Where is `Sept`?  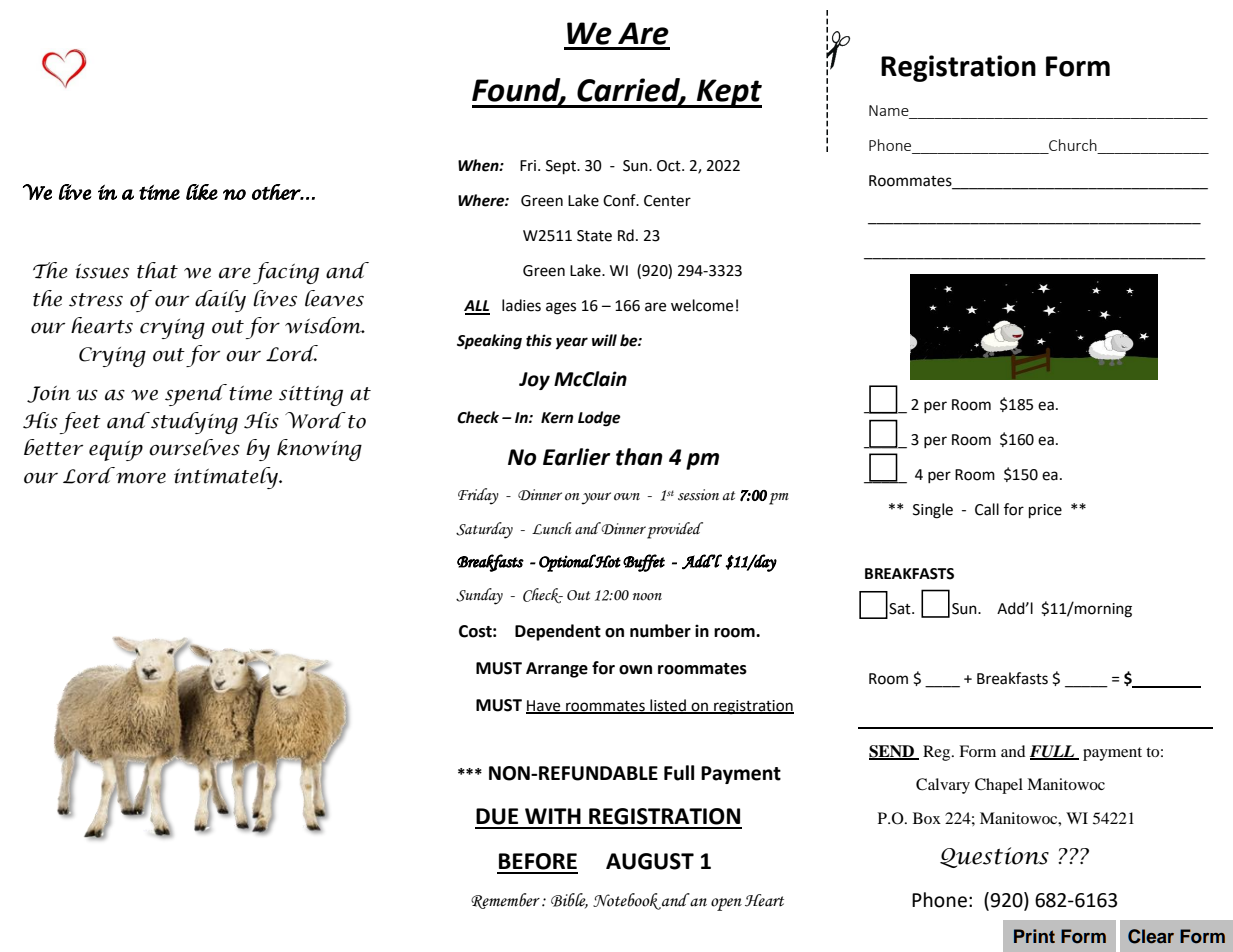
Sept is located at coordinates (562, 167).
